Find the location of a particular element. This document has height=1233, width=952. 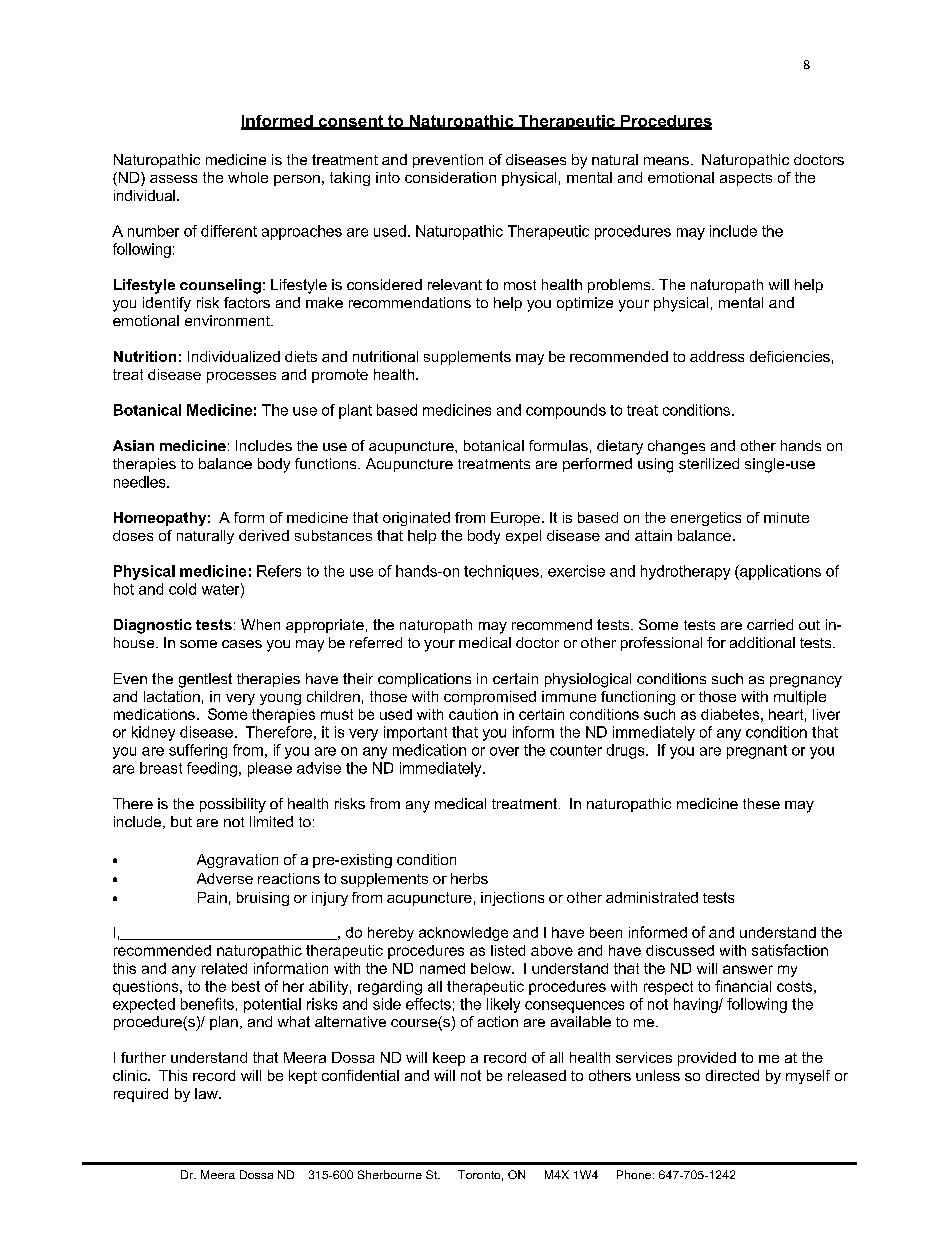

assess is located at coordinates (173, 179).
